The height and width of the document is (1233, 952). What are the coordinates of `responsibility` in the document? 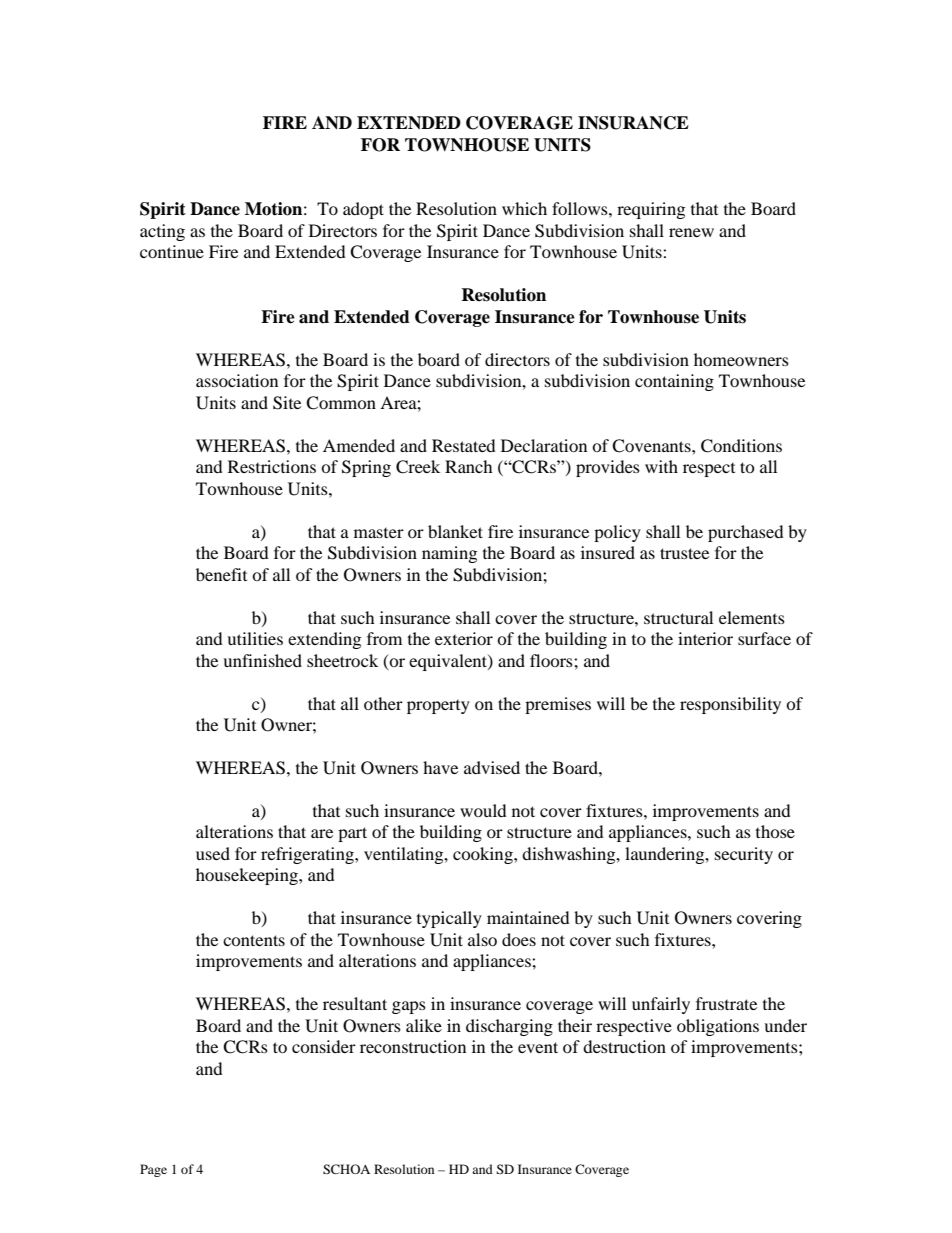 It's located at (730, 705).
